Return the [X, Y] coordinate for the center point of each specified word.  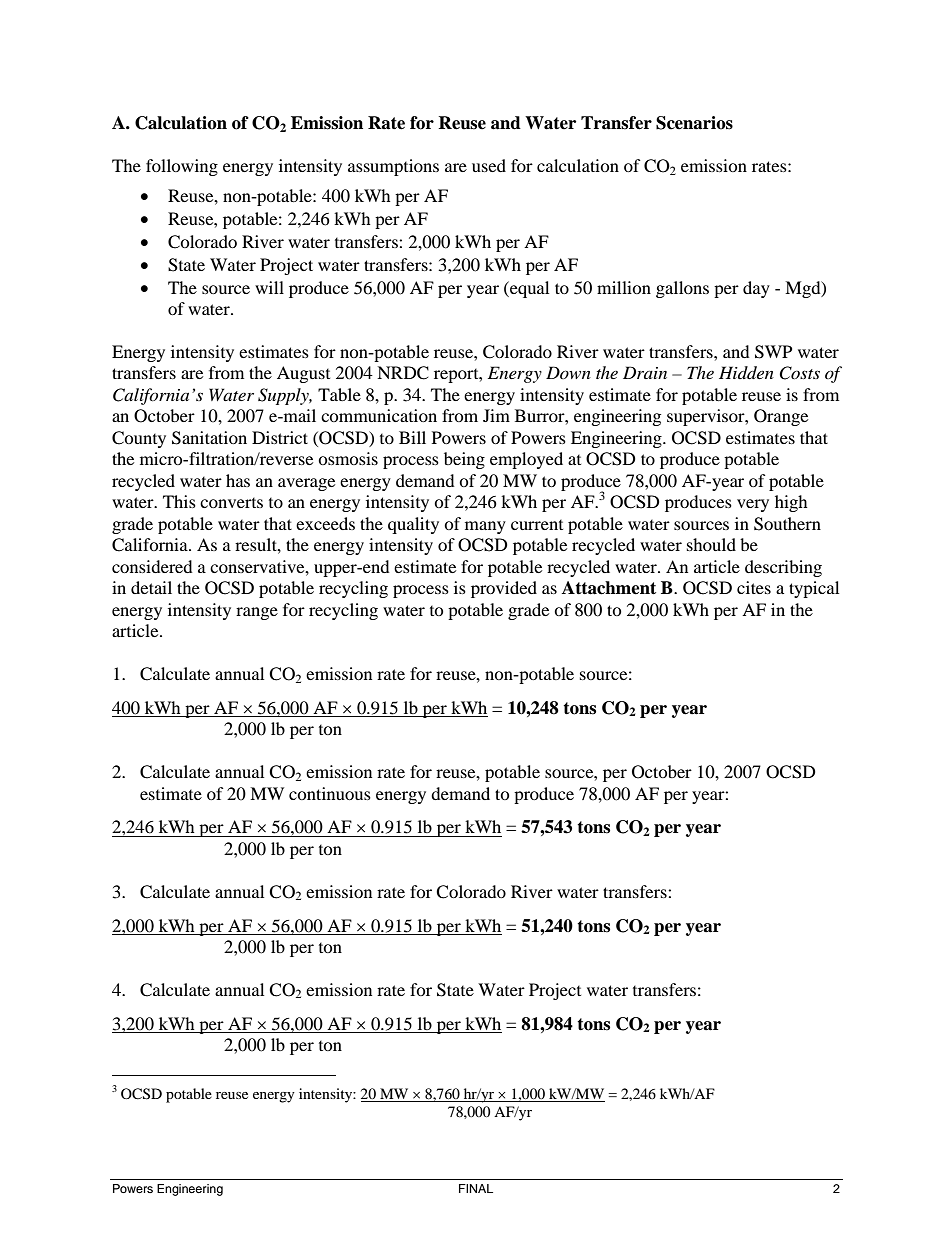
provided [504, 589]
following [182, 167]
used [489, 165]
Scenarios [694, 123]
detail [151, 587]
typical [814, 589]
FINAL [476, 1188]
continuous [330, 793]
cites [754, 587]
